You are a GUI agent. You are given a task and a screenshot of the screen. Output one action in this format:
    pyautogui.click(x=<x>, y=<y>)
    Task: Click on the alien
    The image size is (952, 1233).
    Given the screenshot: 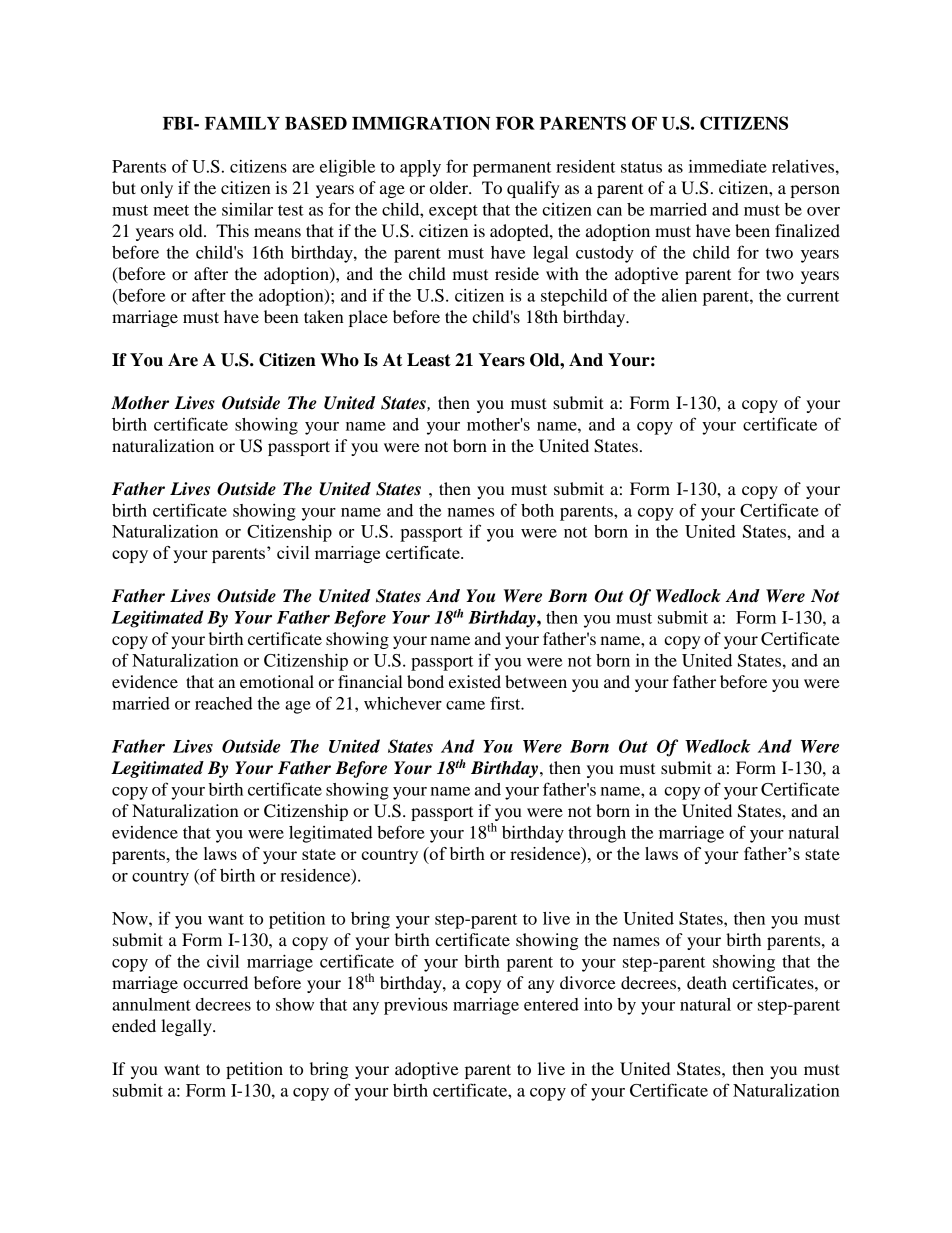 What is the action you would take?
    pyautogui.click(x=679, y=295)
